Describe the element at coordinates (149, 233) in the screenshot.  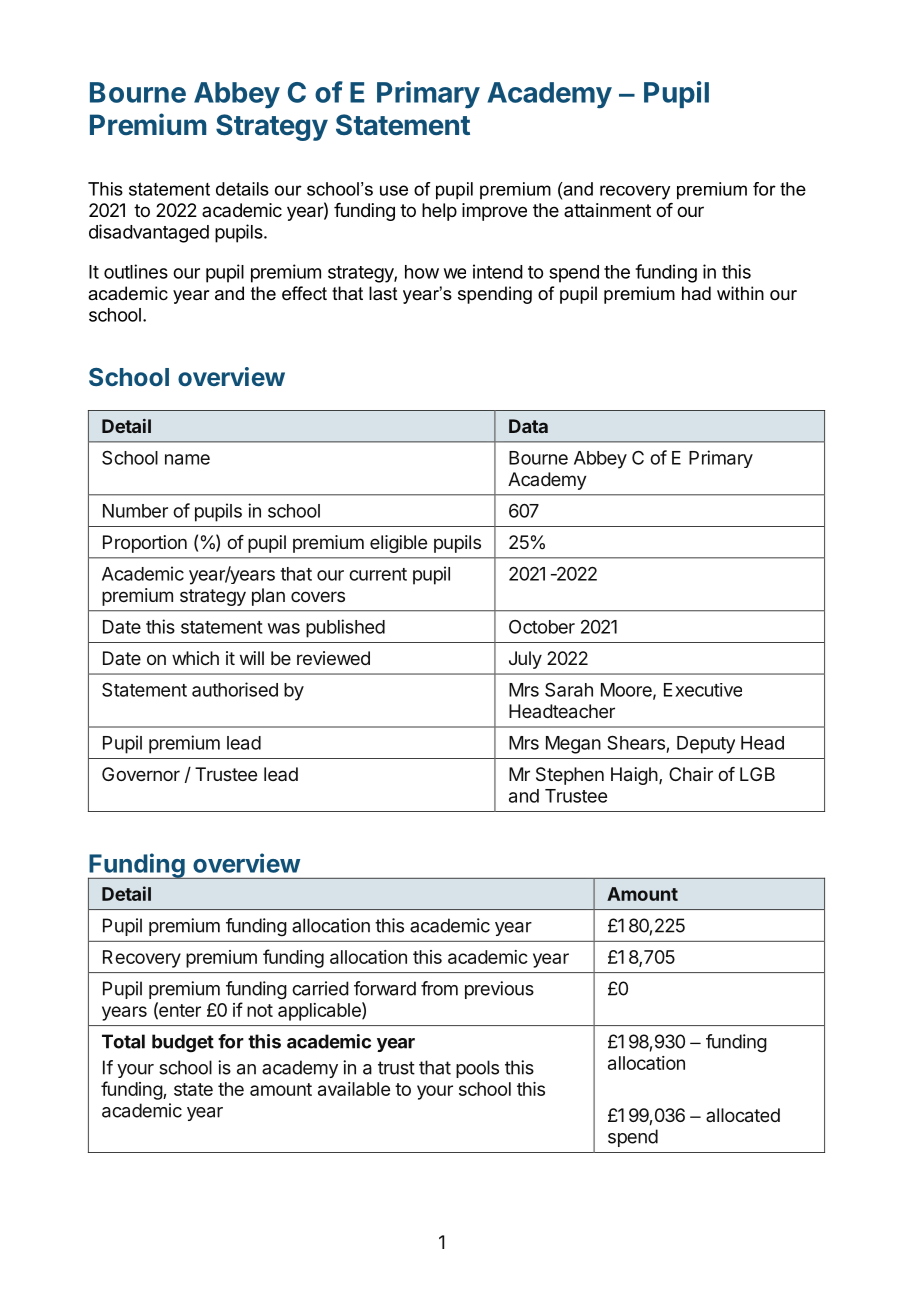
I see `disadvantaged` at that location.
